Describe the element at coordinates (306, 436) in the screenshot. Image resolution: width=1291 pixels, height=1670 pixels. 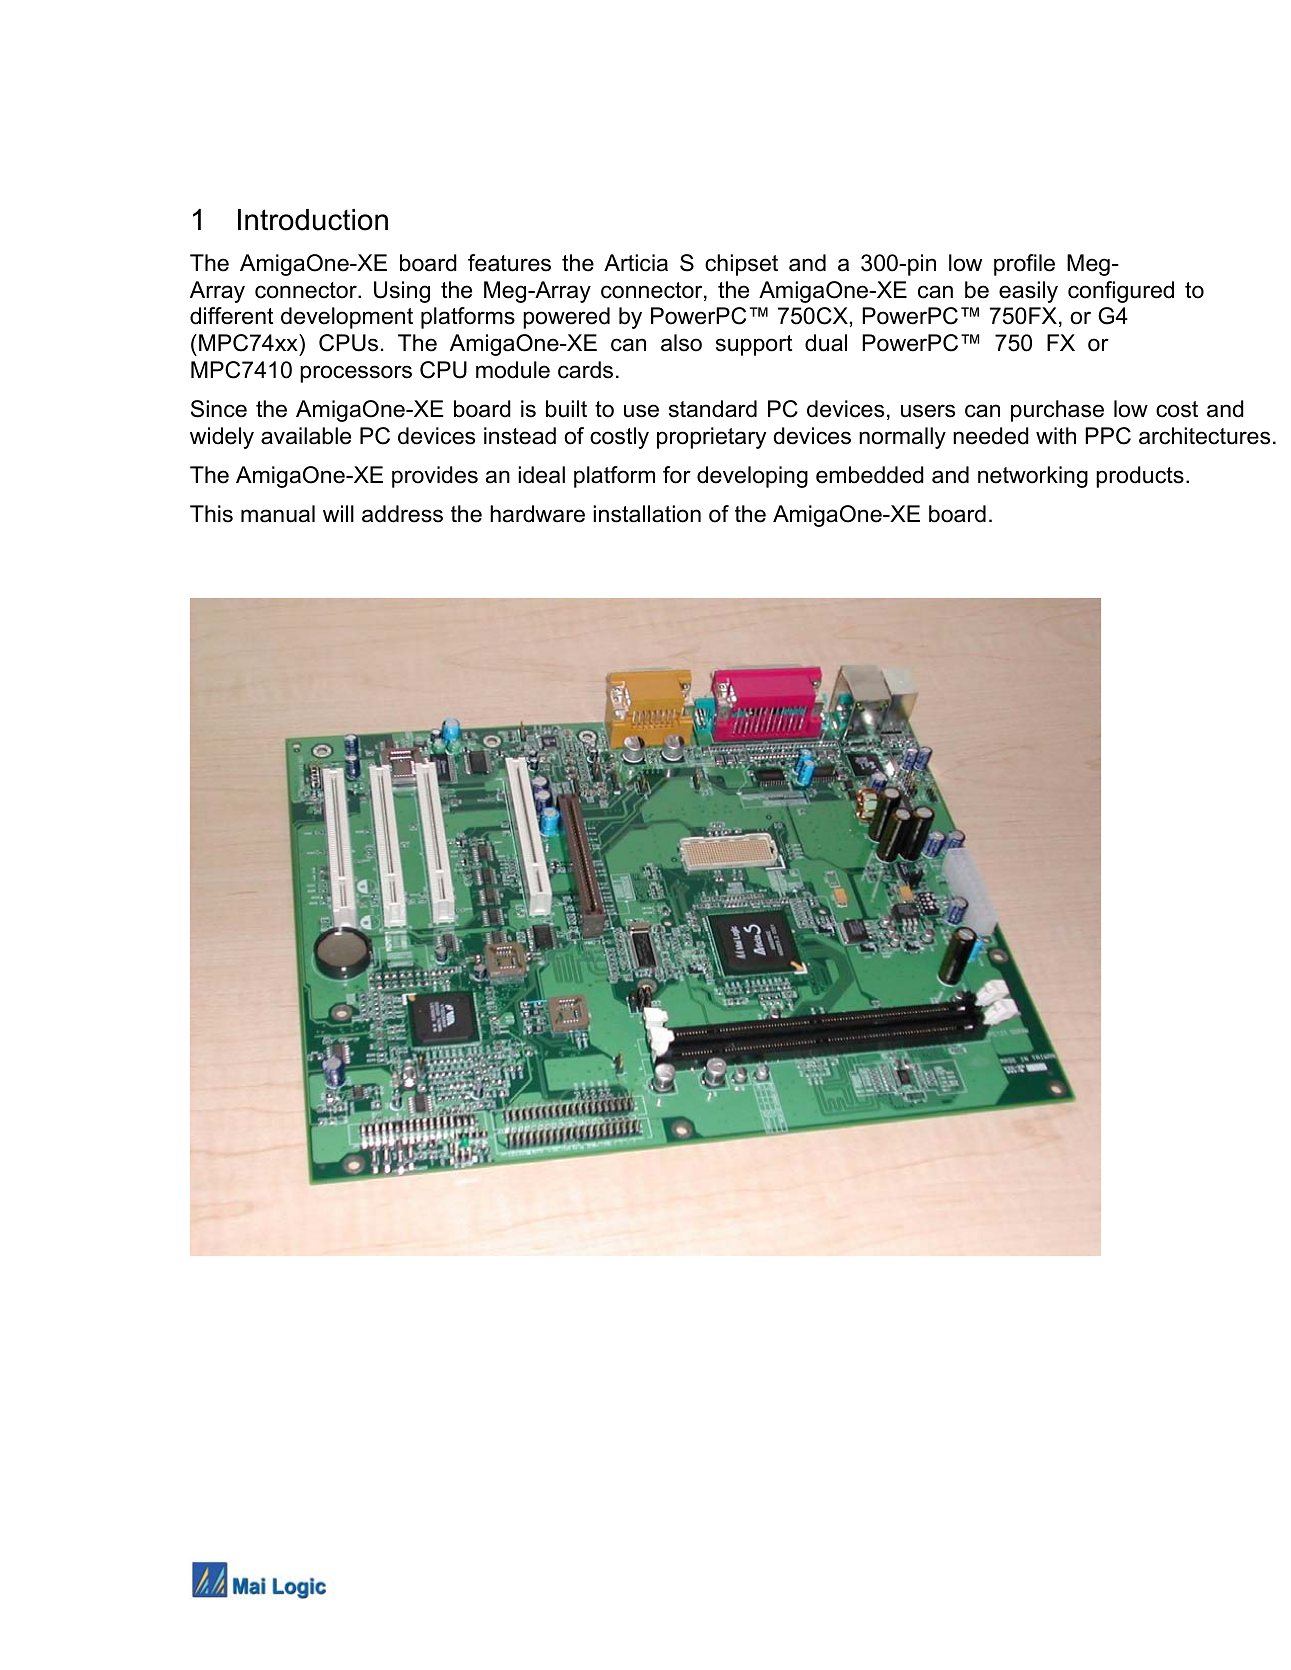
I see `available` at that location.
